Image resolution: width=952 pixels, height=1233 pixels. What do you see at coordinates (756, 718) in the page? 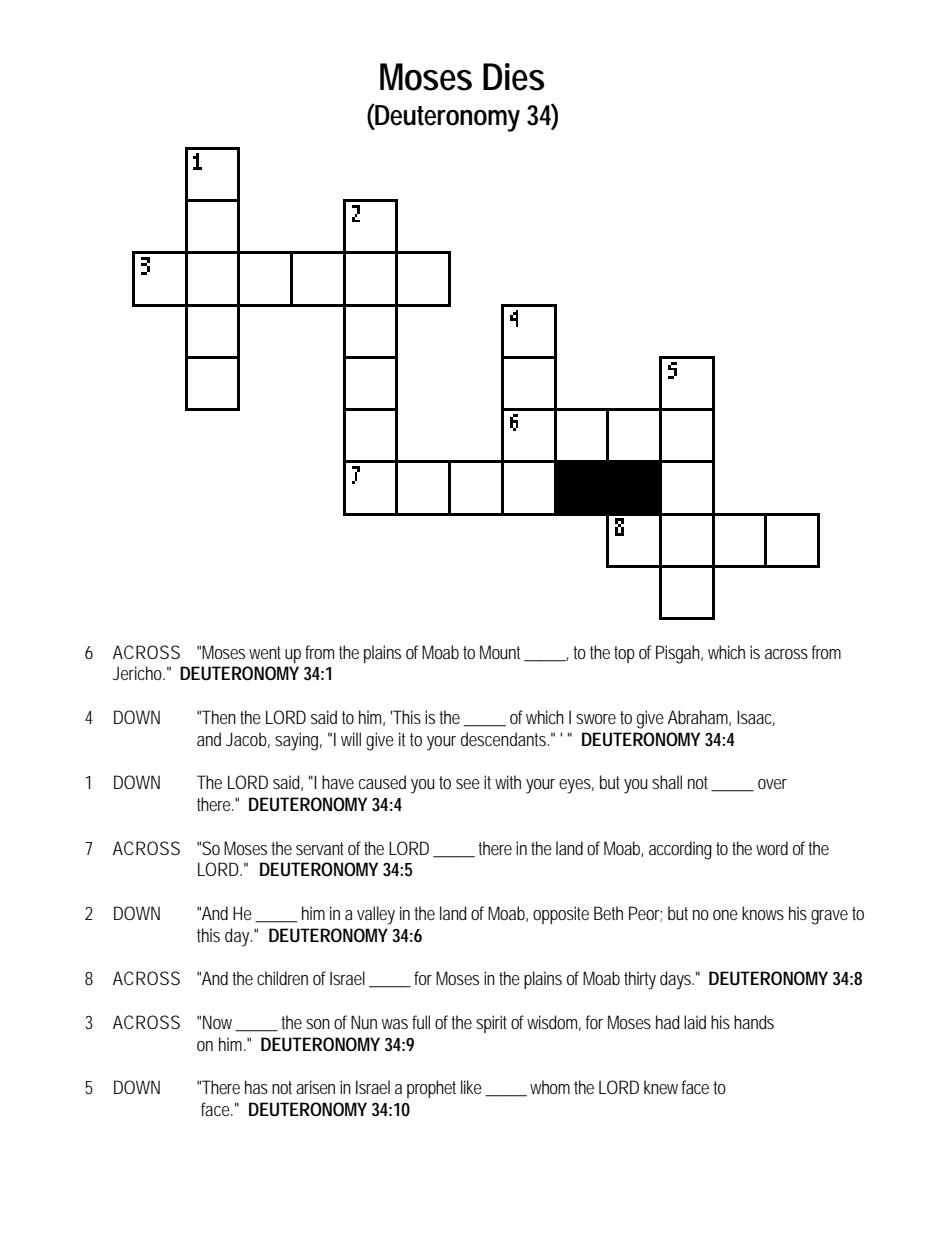
I see `Isaac` at bounding box center [756, 718].
